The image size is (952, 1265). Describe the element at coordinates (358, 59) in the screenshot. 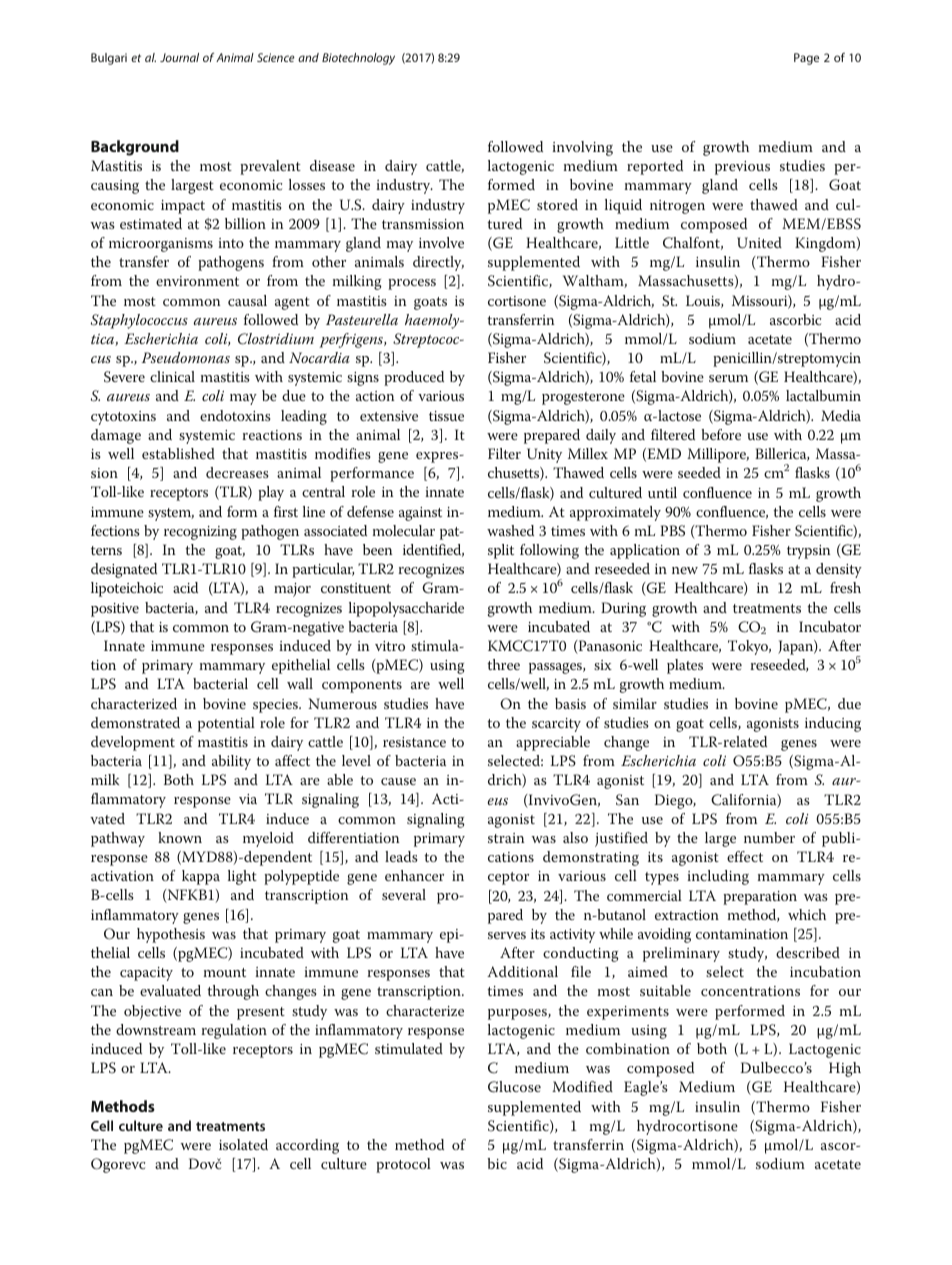

I see `Biotechnology` at that location.
